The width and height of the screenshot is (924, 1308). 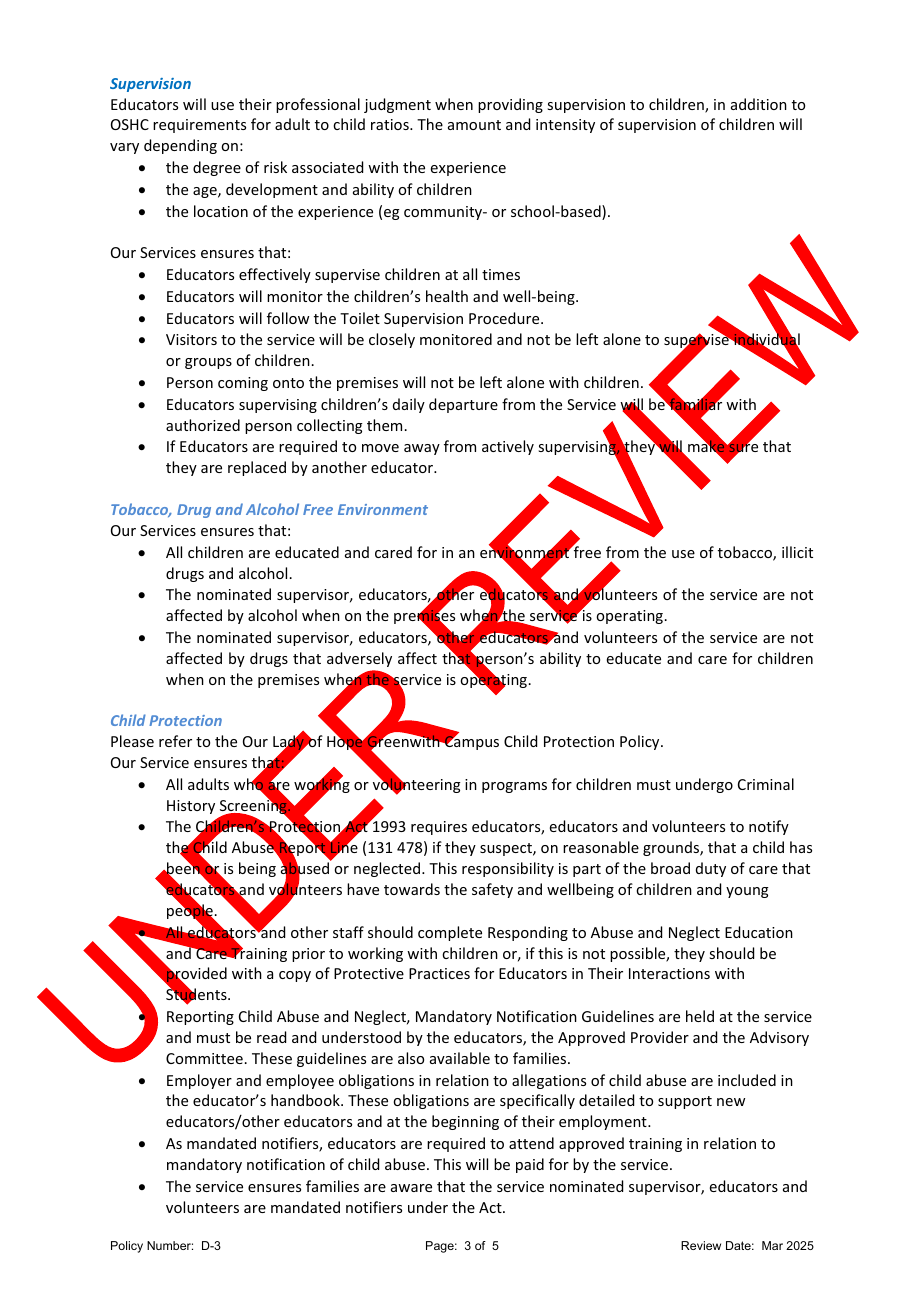 I want to click on History, so click(x=191, y=807).
